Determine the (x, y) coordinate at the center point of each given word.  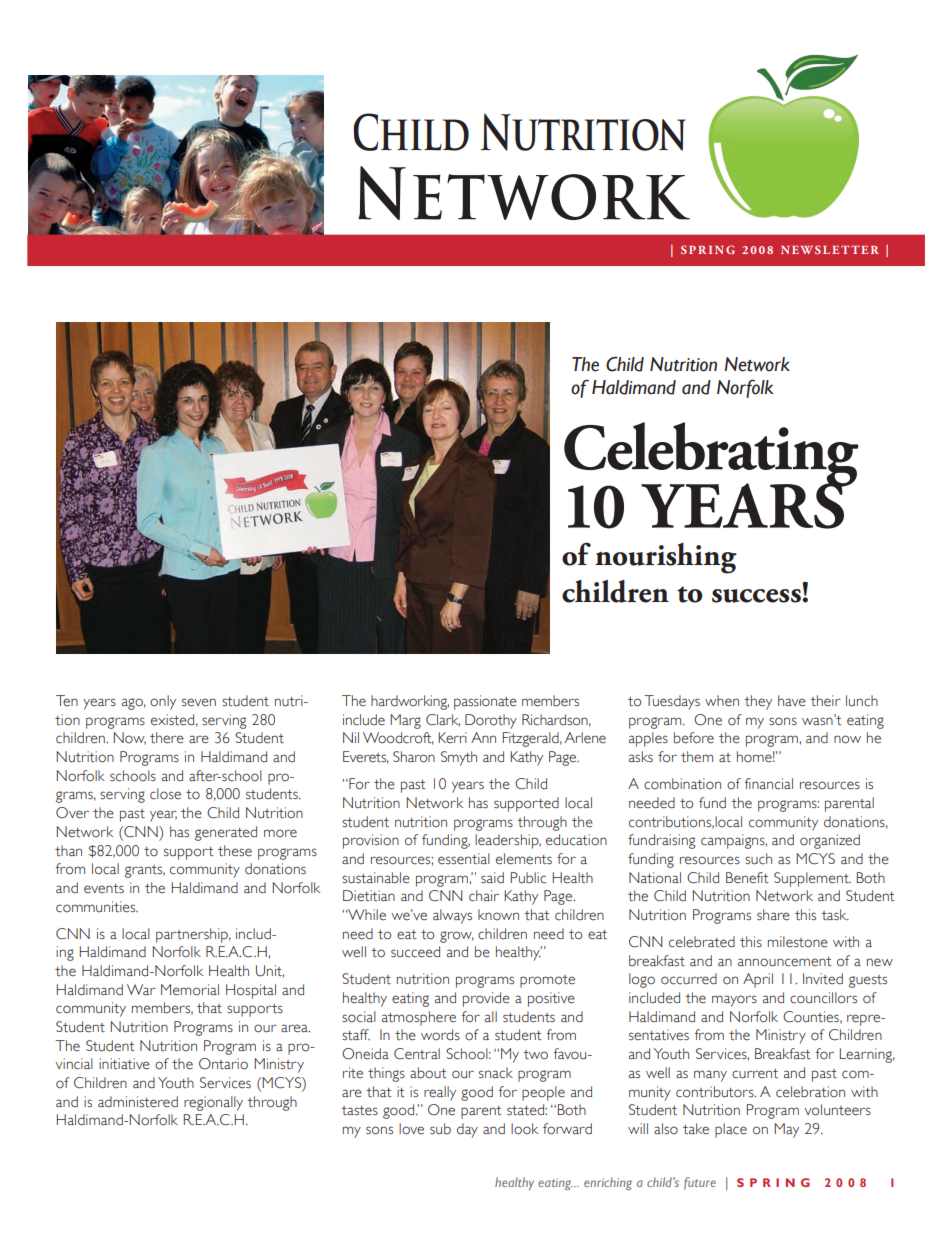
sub (440, 1129)
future (700, 1183)
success (757, 596)
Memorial (190, 990)
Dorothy (491, 721)
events (104, 889)
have (792, 701)
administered (138, 1102)
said (492, 878)
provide (486, 999)
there (167, 738)
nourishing (666, 558)
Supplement (812, 879)
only (163, 702)
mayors (734, 1001)
